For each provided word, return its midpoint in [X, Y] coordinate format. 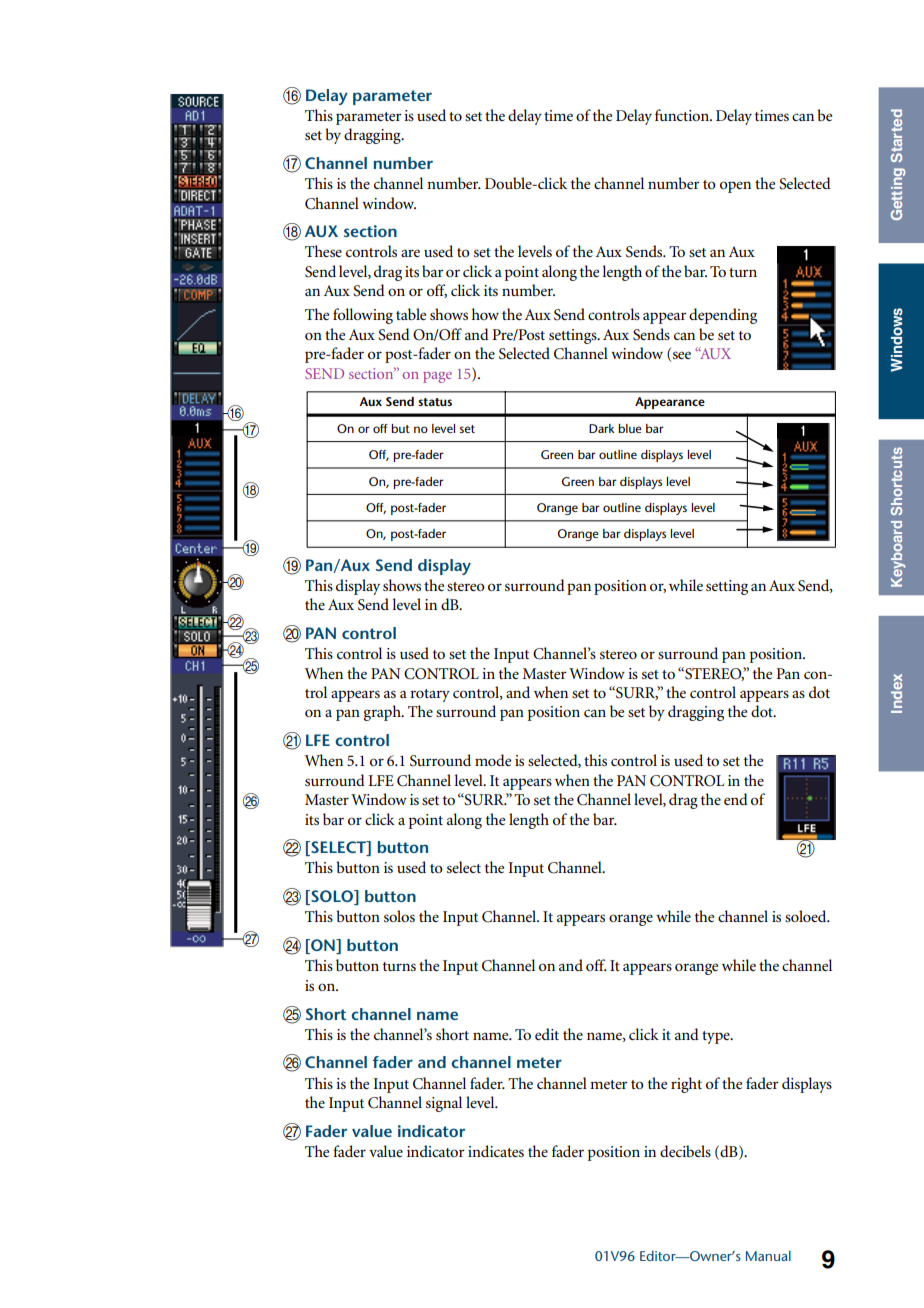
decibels [685, 1151]
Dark [601, 428]
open [735, 187]
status [435, 402]
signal [444, 1104]
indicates [496, 1151]
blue [630, 428]
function [683, 115]
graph [383, 713]
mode [493, 760]
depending [723, 316]
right [686, 1085]
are [410, 253]
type [717, 1037]
